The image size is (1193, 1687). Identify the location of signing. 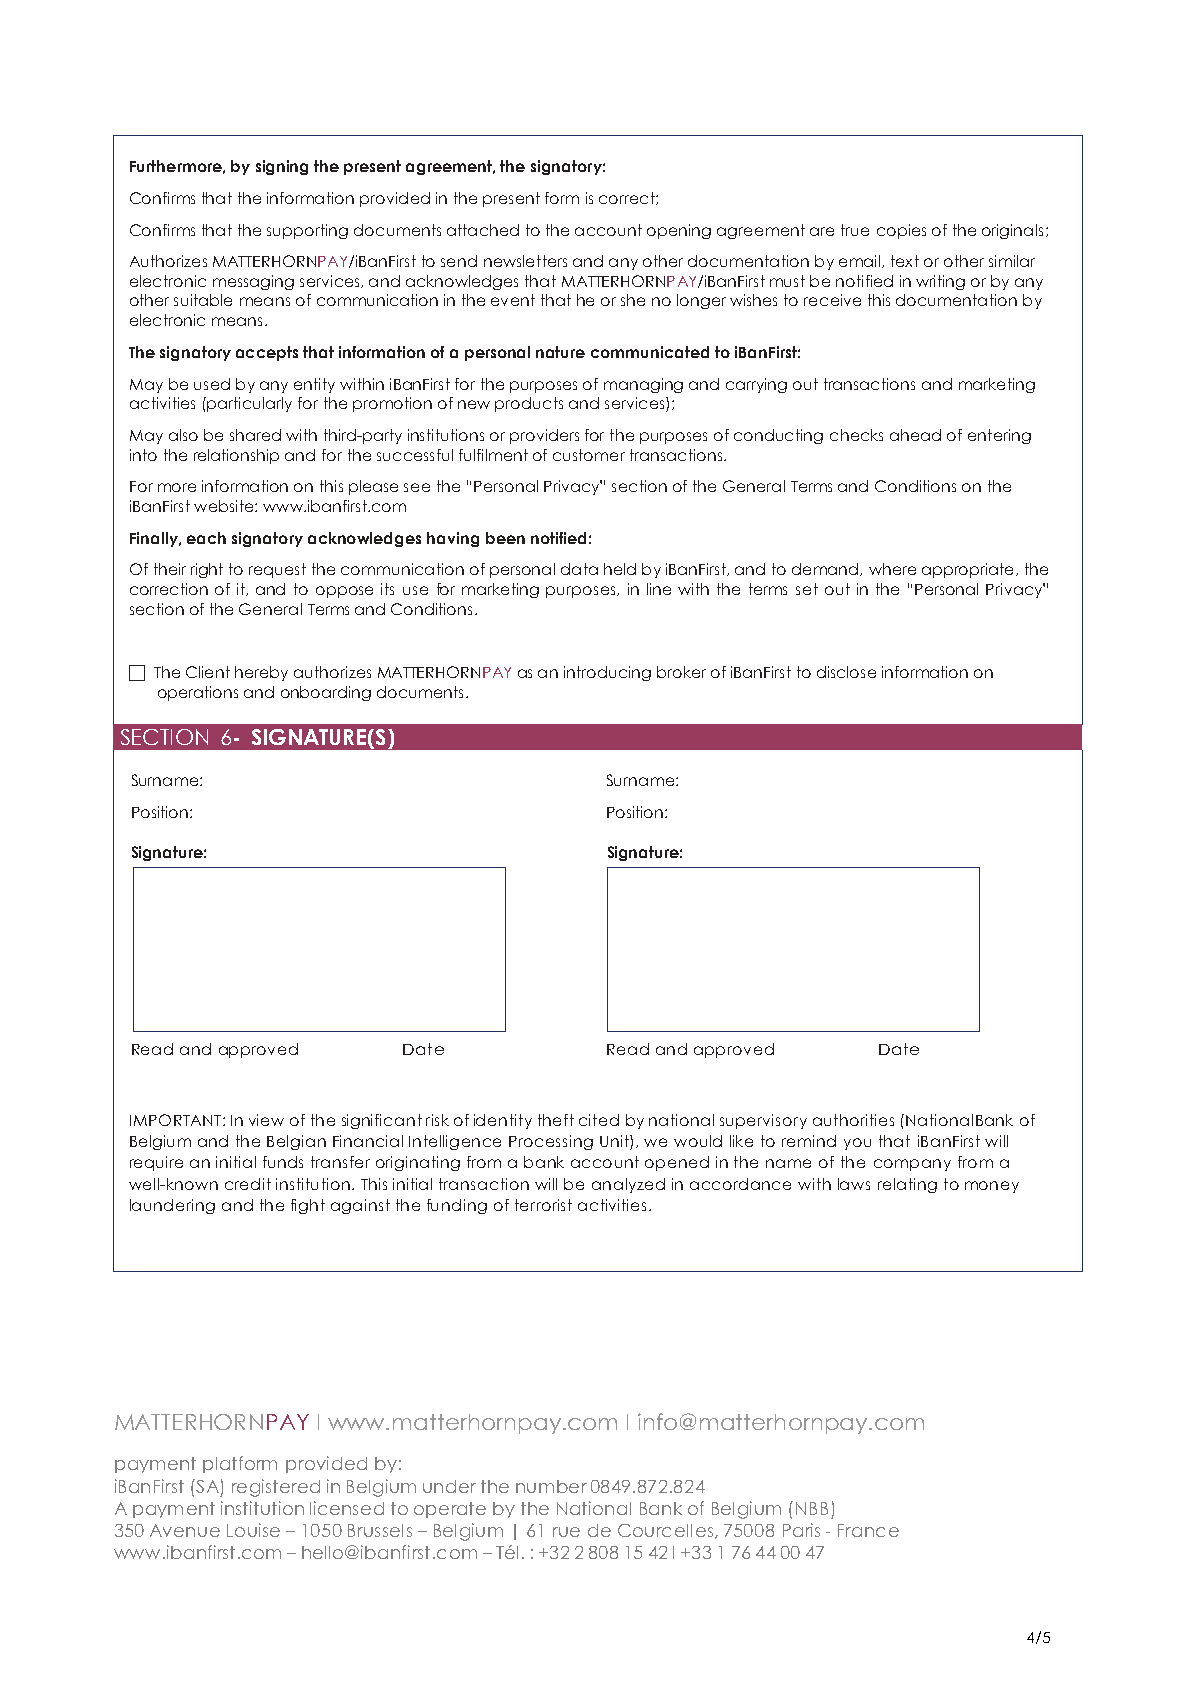
(282, 167).
